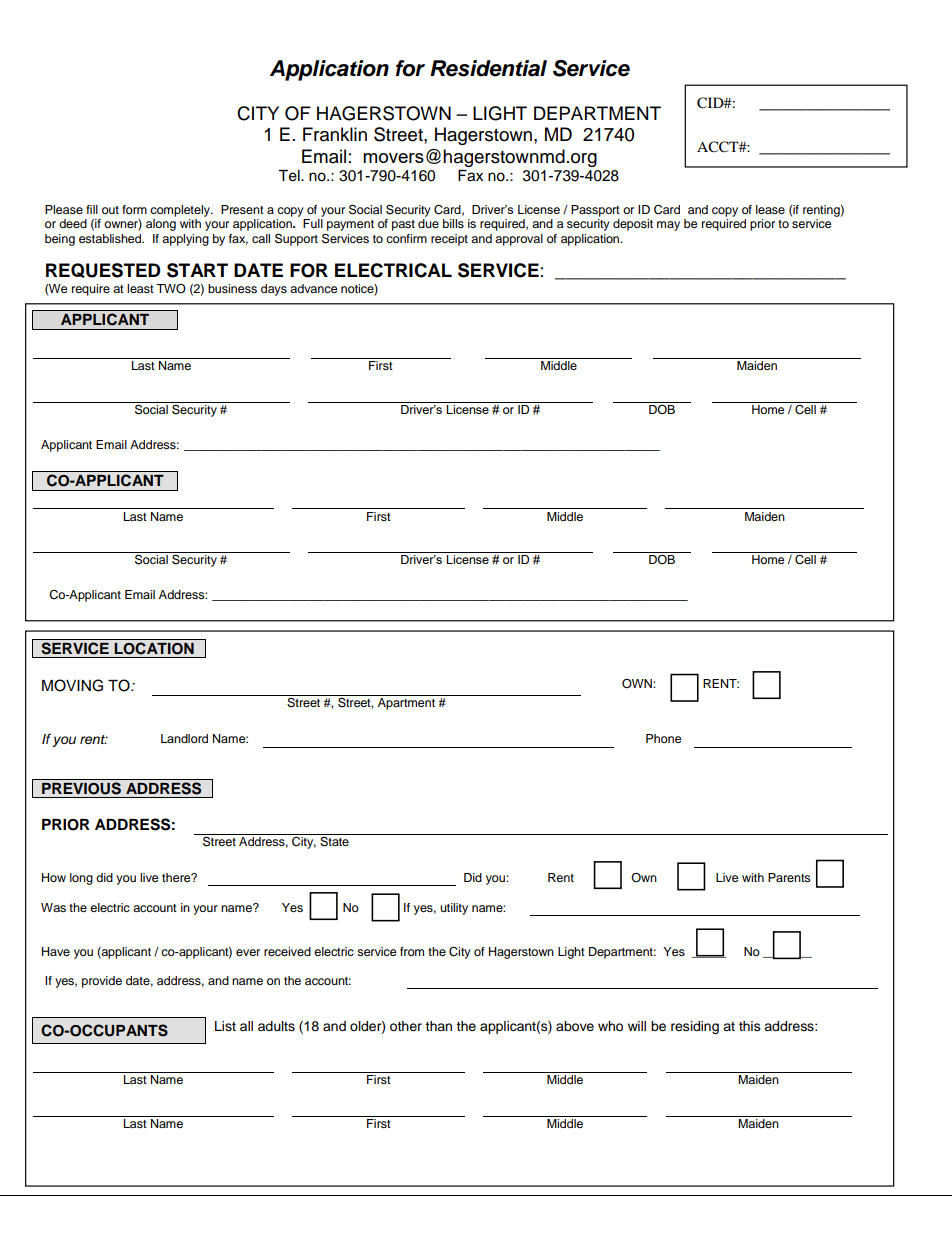 The image size is (952, 1233). I want to click on Phone, so click(664, 738).
